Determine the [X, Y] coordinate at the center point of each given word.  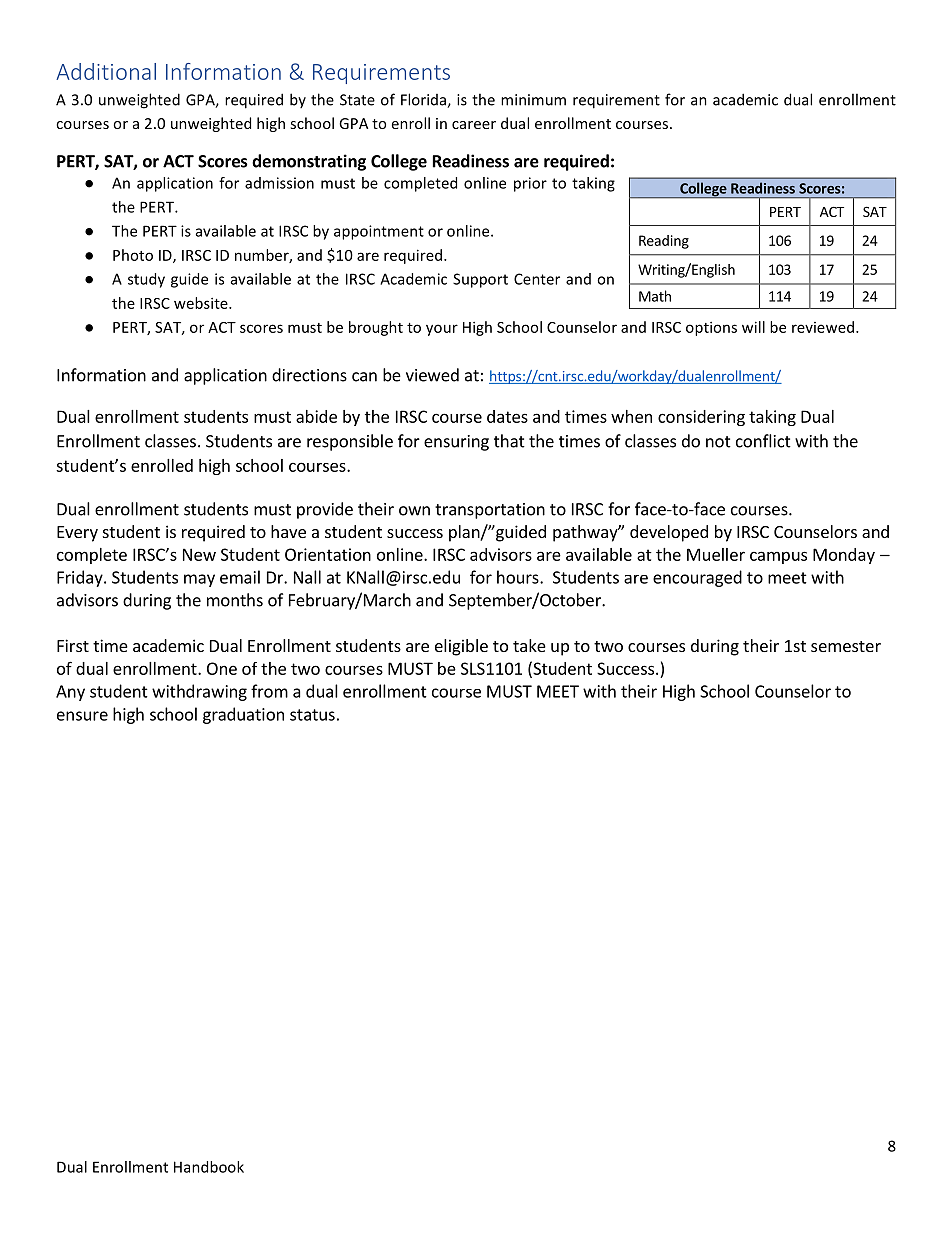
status [312, 715]
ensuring [456, 443]
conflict [763, 441]
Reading [664, 242]
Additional [106, 71]
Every [77, 534]
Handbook [209, 1167]
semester [846, 646]
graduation [243, 715]
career [474, 125]
